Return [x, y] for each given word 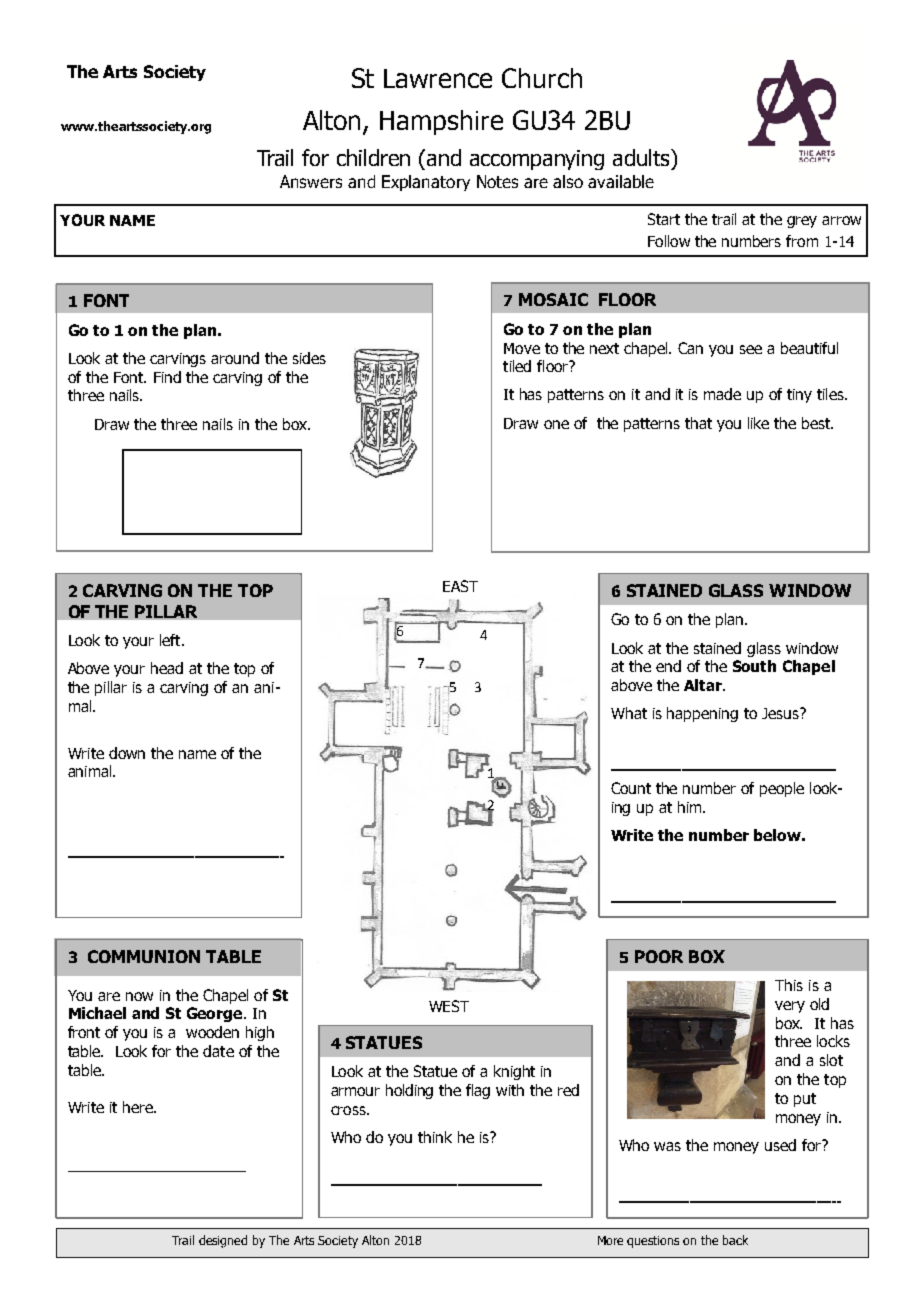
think [435, 1137]
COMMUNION [144, 956]
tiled [517, 366]
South [754, 666]
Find [167, 377]
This [789, 985]
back [735, 1240]
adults [642, 157]
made [722, 394]
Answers [311, 181]
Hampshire [441, 122]
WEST [449, 1006]
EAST [460, 586]
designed [223, 1241]
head [167, 668]
